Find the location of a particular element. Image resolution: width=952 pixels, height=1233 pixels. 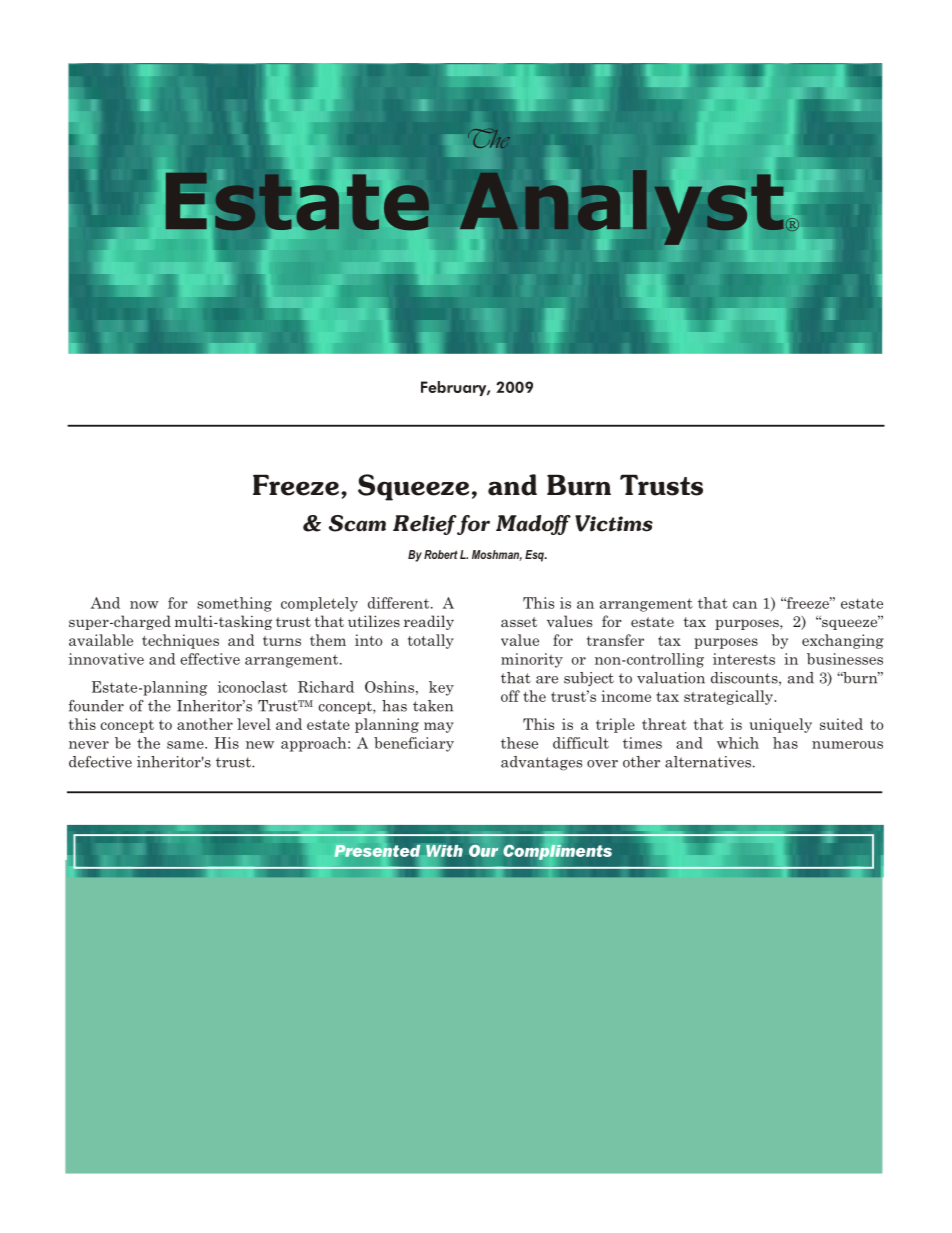

Robert is located at coordinates (441, 554).
